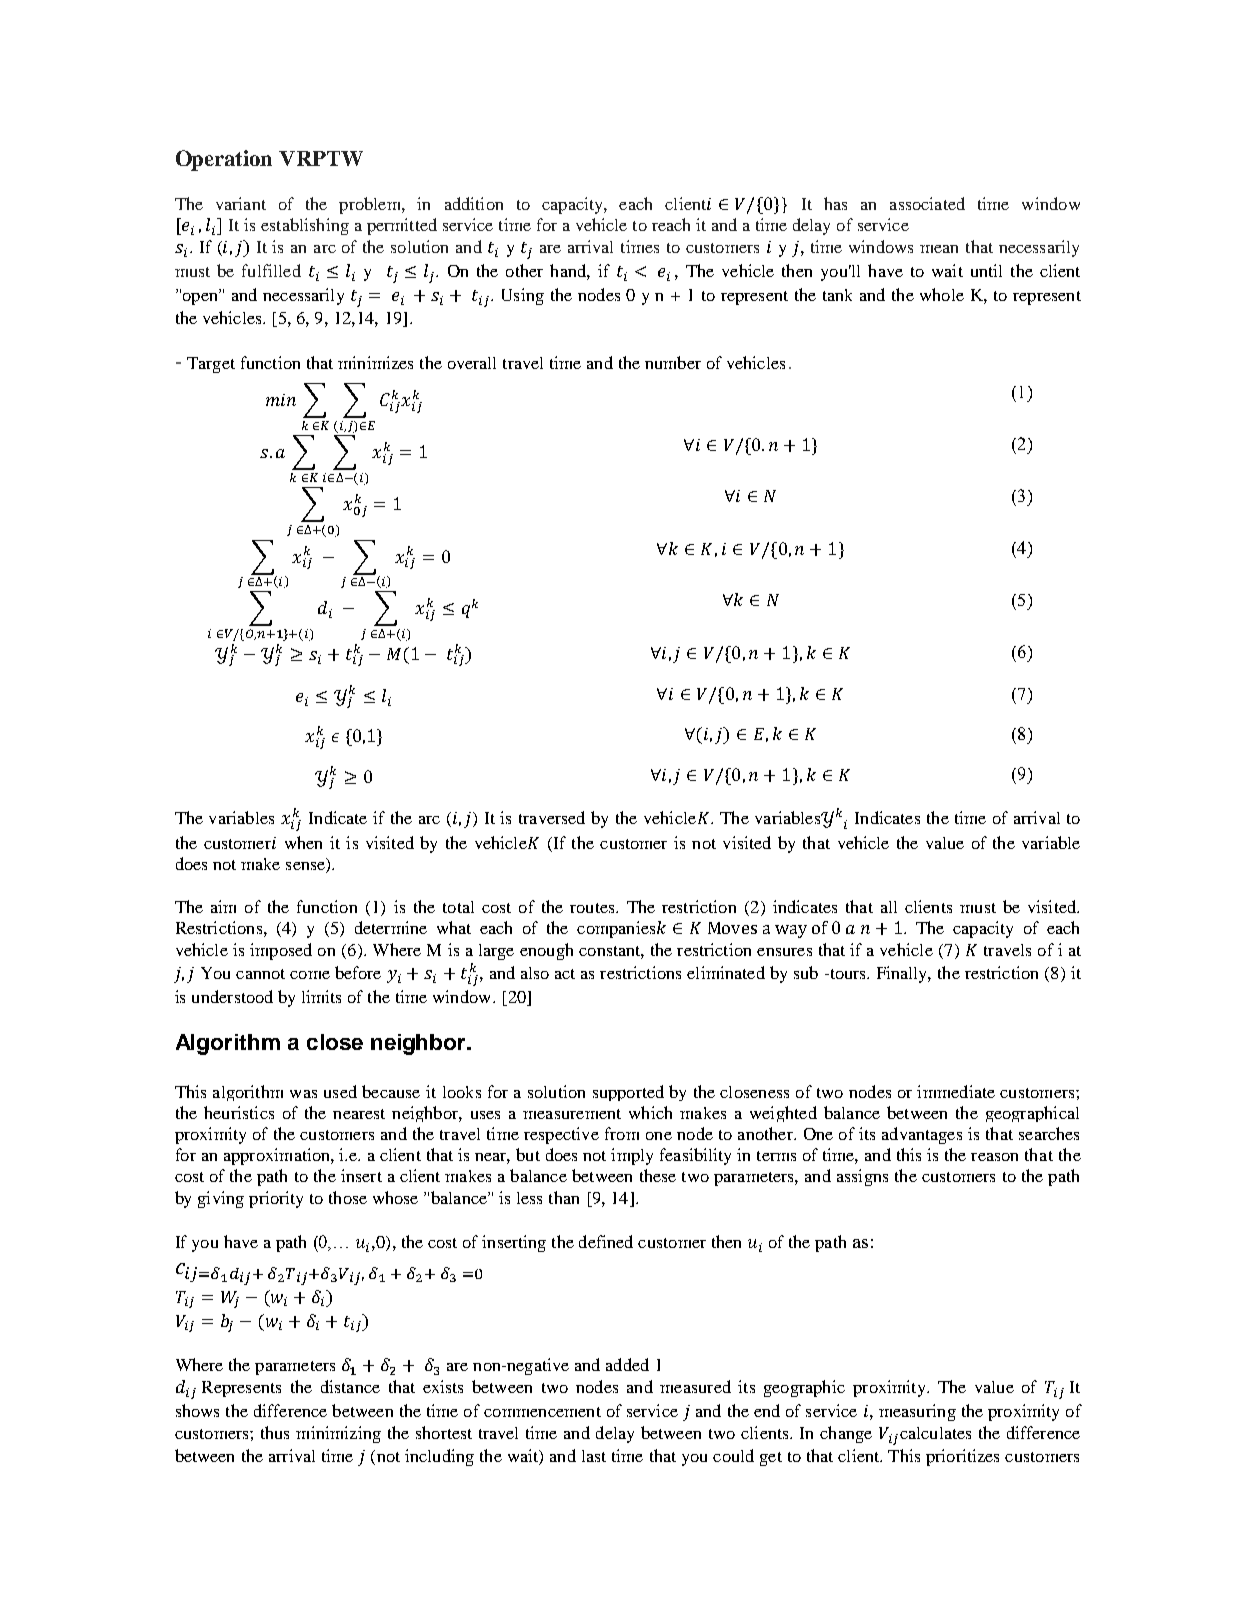  Describe the element at coordinates (474, 203) in the screenshot. I see `addition` at that location.
